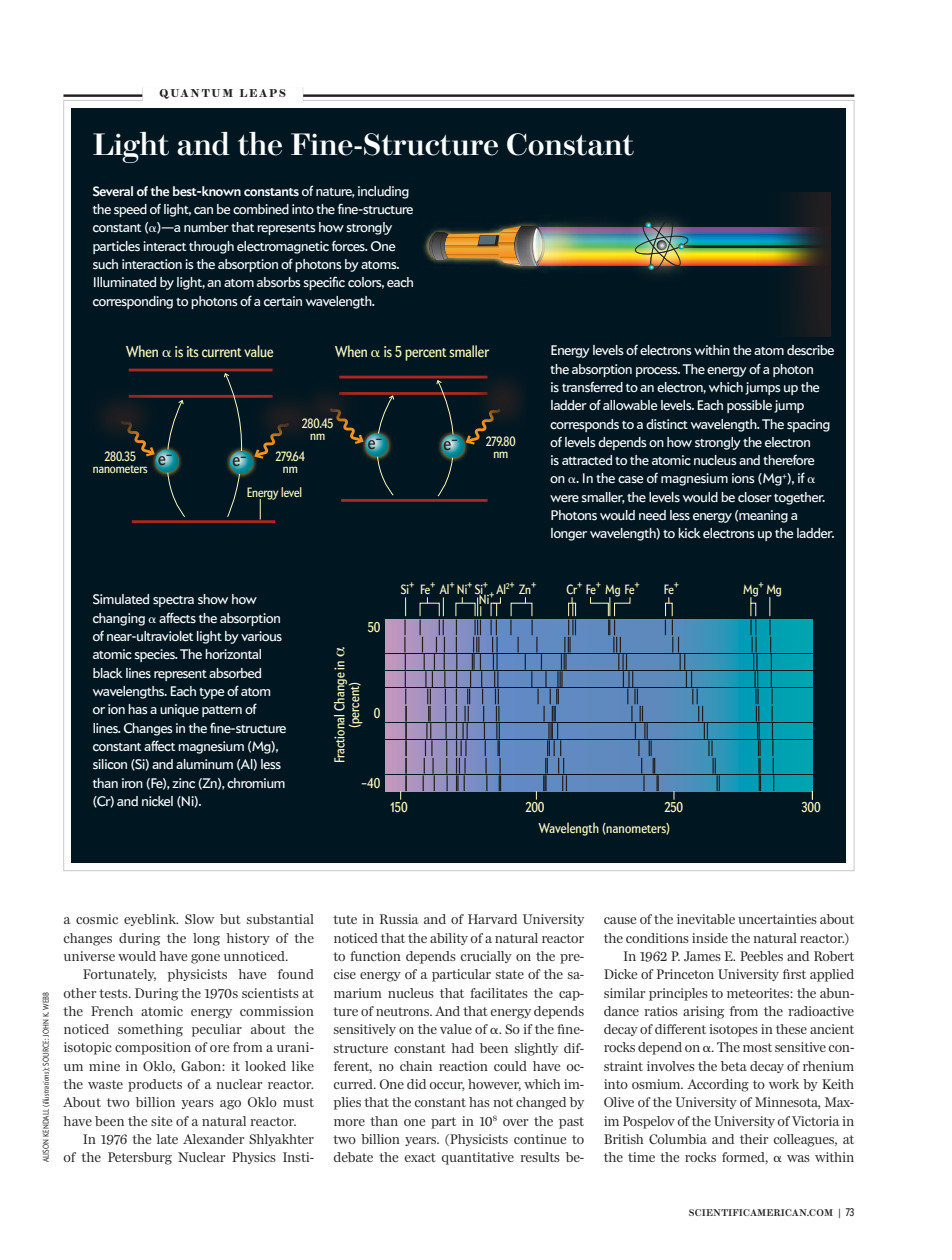  I want to click on spectra, so click(173, 601).
